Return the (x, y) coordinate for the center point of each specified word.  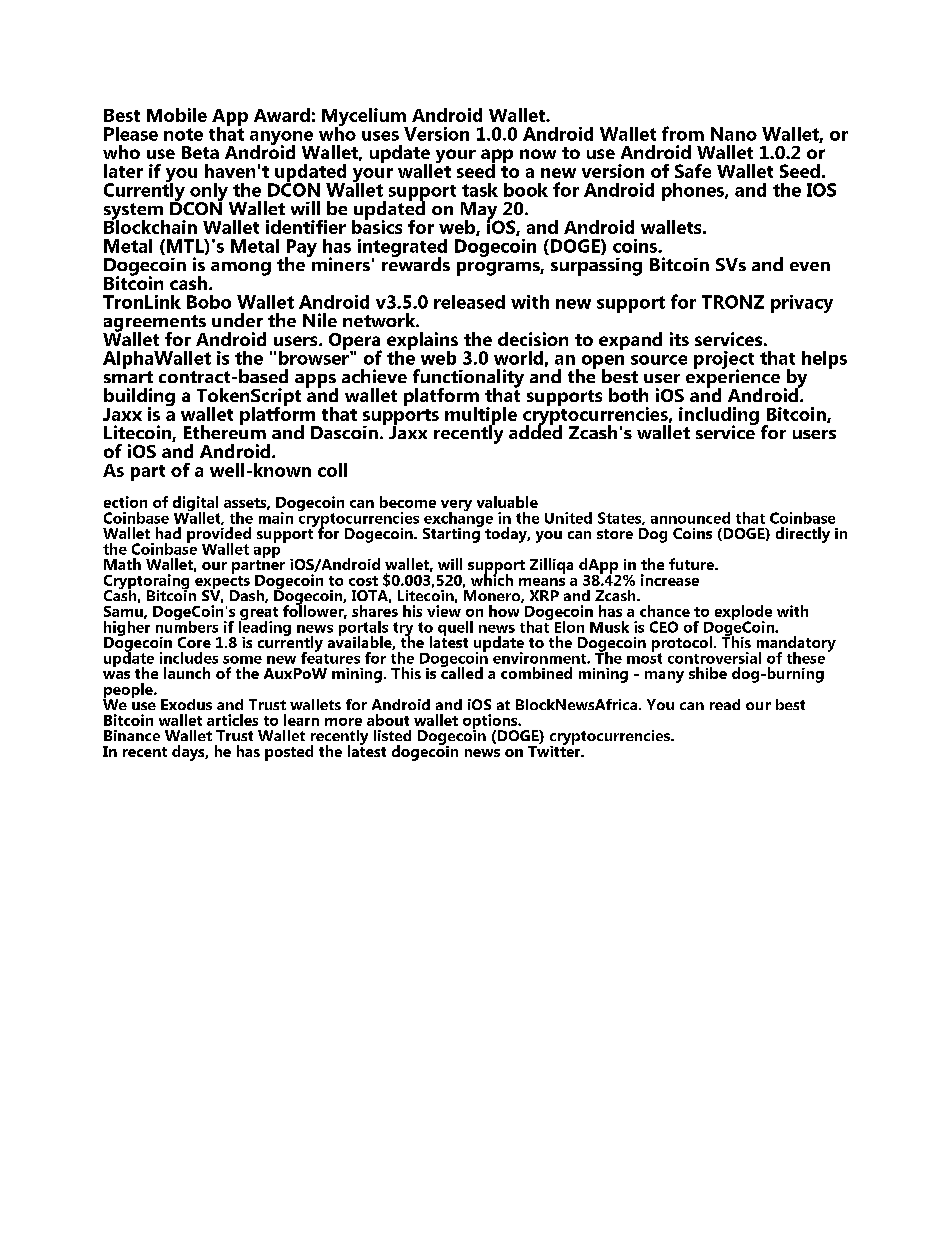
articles (232, 720)
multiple (481, 417)
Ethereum (225, 431)
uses (380, 136)
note (183, 134)
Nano (734, 134)
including (719, 417)
